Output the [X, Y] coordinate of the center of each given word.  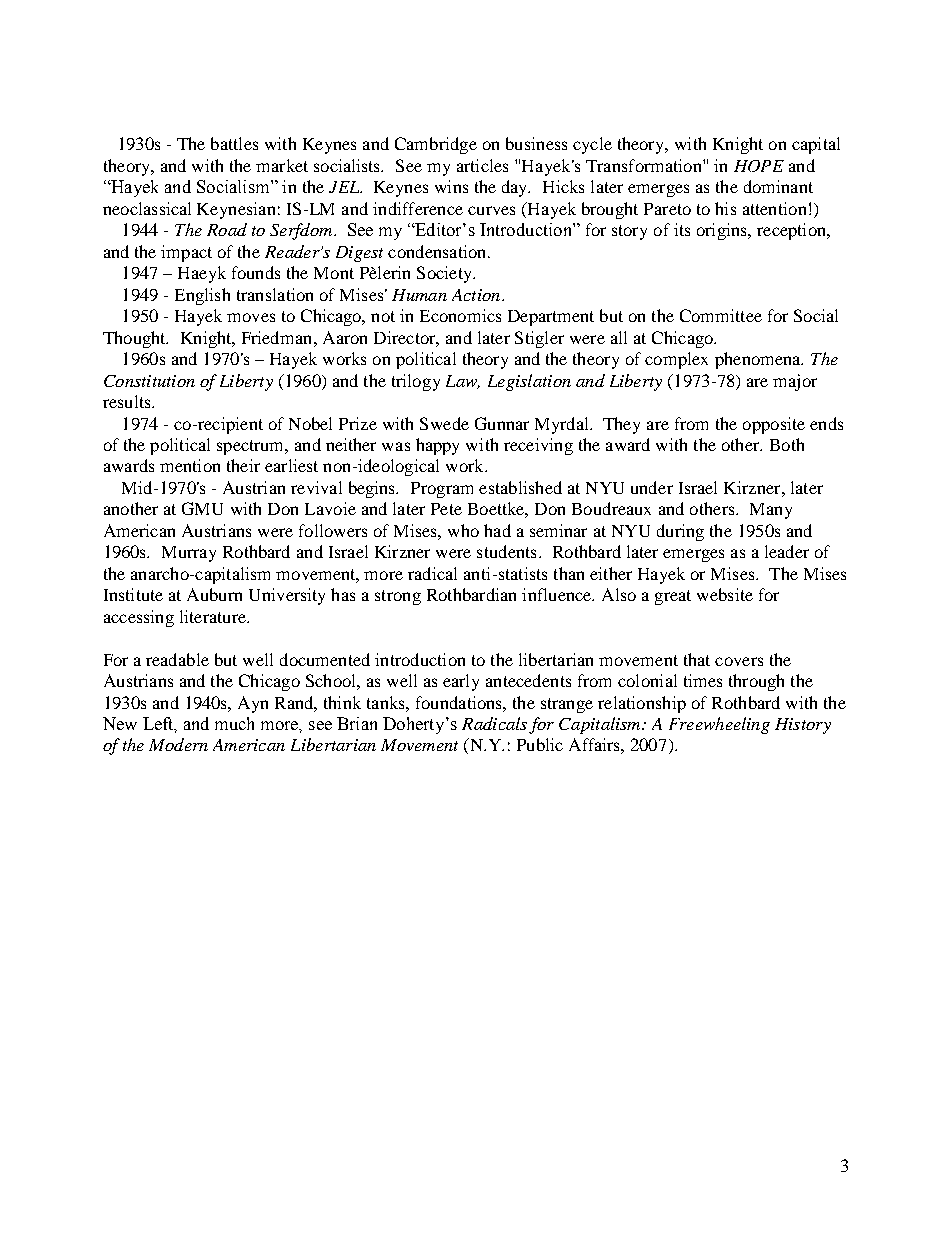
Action [477, 295]
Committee [721, 315]
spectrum [252, 447]
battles [234, 143]
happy [437, 446]
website [725, 594]
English [202, 296]
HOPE [759, 166]
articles [482, 165]
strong [398, 597]
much [234, 723]
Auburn [214, 594]
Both [787, 444]
